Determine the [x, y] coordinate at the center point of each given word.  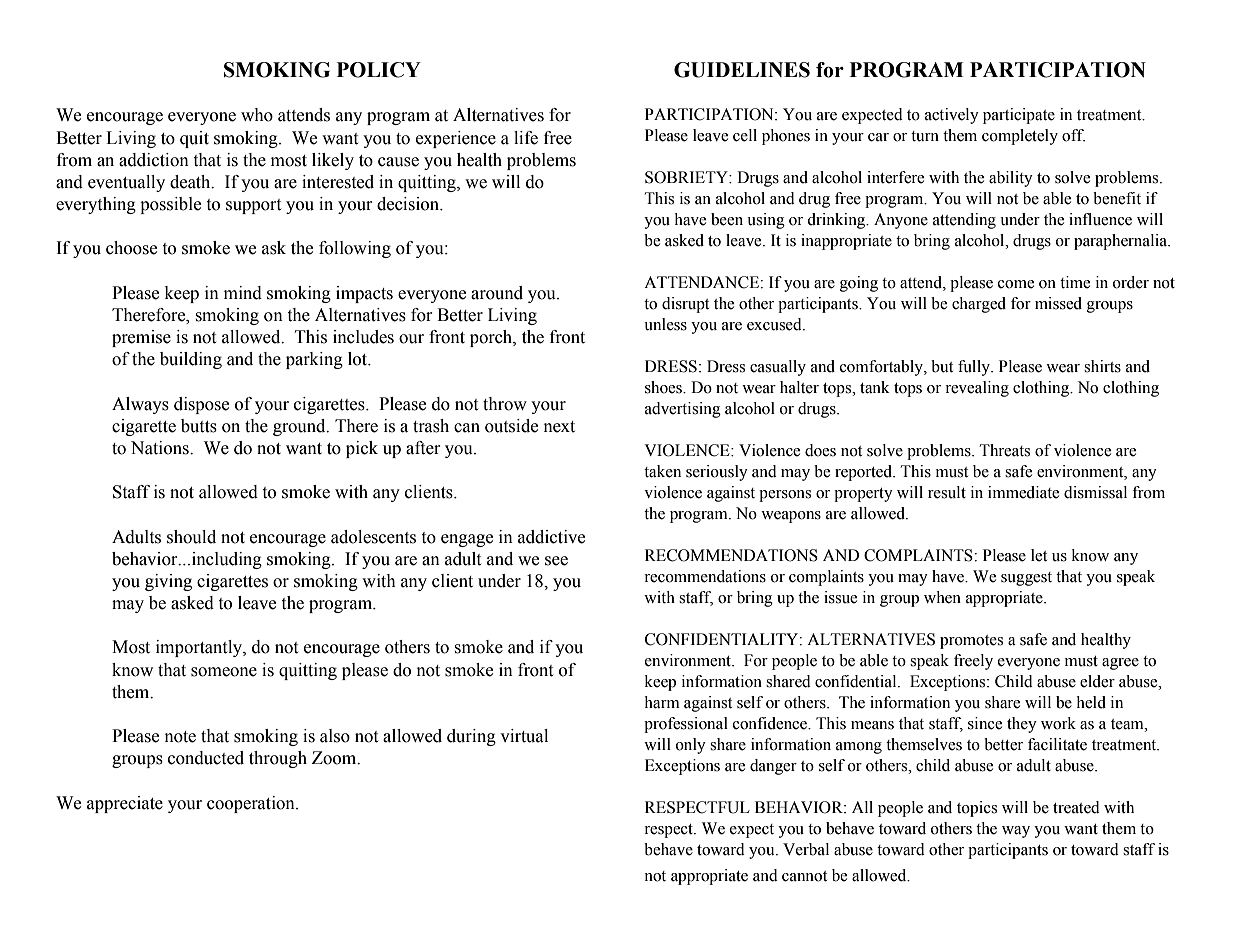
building [191, 360]
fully [975, 368]
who [257, 115]
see [556, 561]
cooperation [252, 804]
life [526, 138]
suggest [1026, 579]
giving [168, 582]
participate [1019, 116]
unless [665, 324]
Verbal [806, 849]
